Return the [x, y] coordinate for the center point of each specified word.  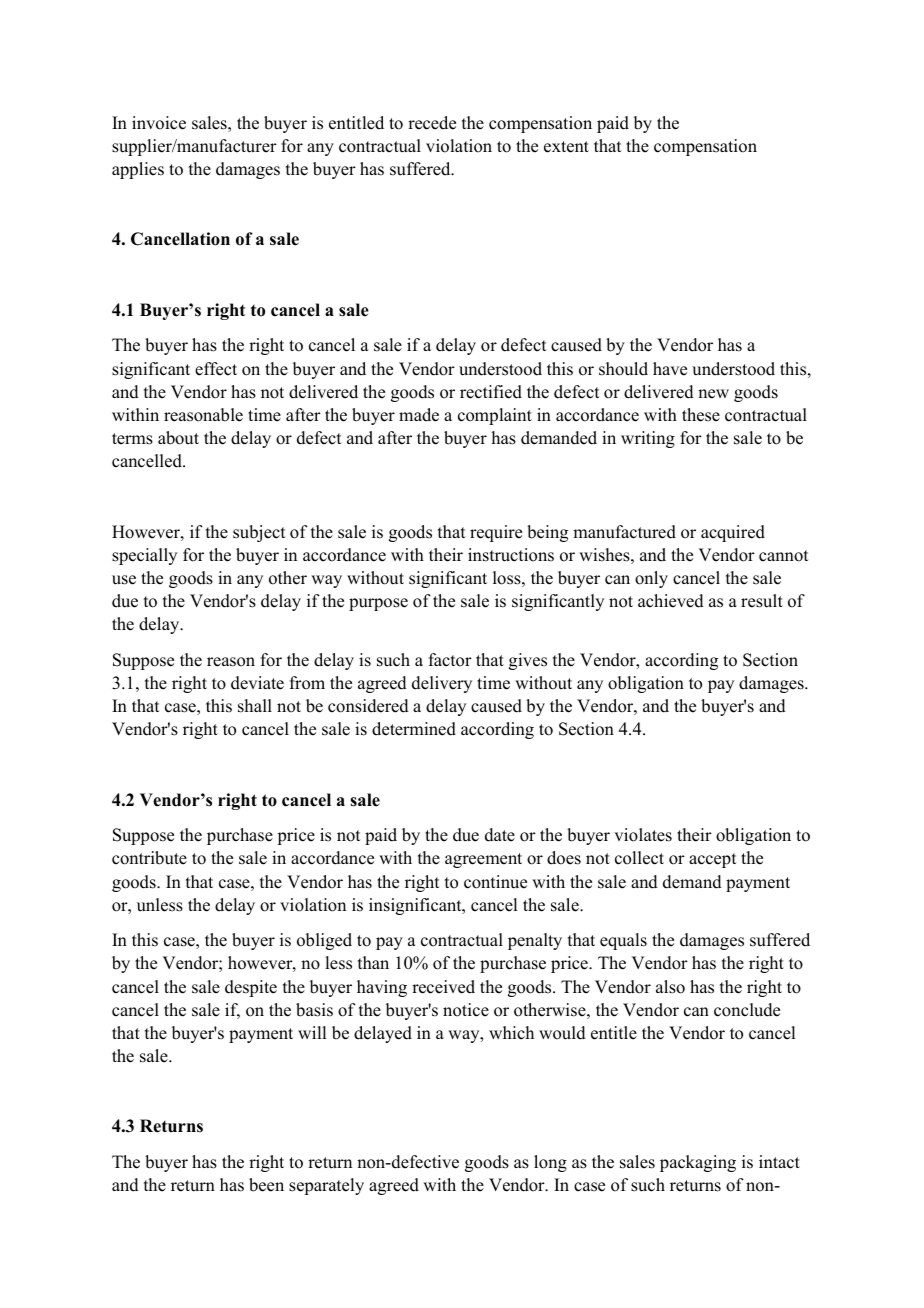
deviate [257, 683]
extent [566, 147]
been [266, 1185]
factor [450, 660]
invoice [159, 123]
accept [712, 860]
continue [495, 882]
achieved [671, 601]
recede [432, 123]
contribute [149, 858]
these [701, 415]
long [550, 1163]
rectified [491, 392]
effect [216, 369]
